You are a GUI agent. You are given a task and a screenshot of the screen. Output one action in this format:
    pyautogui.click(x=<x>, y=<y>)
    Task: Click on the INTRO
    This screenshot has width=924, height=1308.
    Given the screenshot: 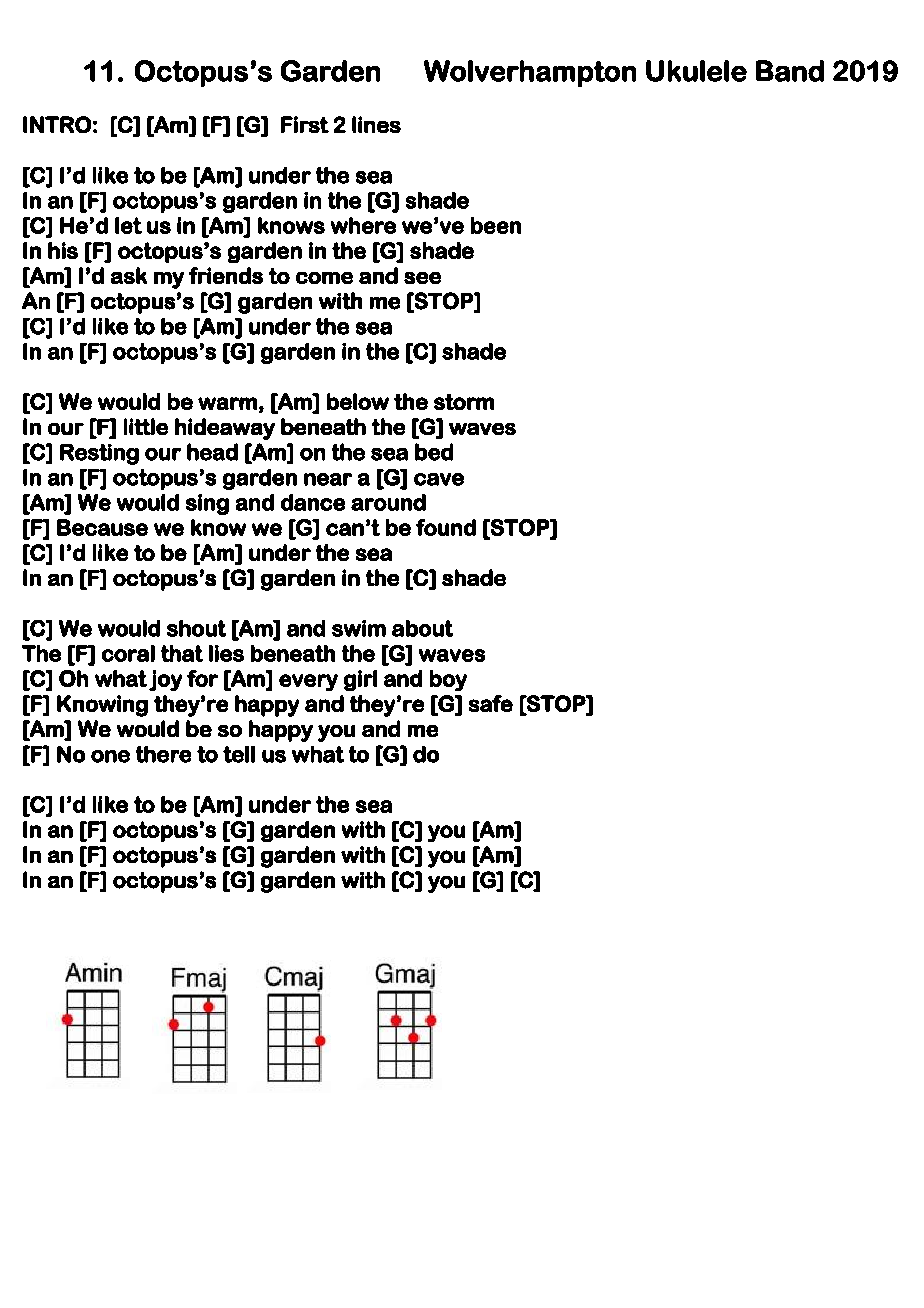 What is the action you would take?
    pyautogui.click(x=57, y=124)
